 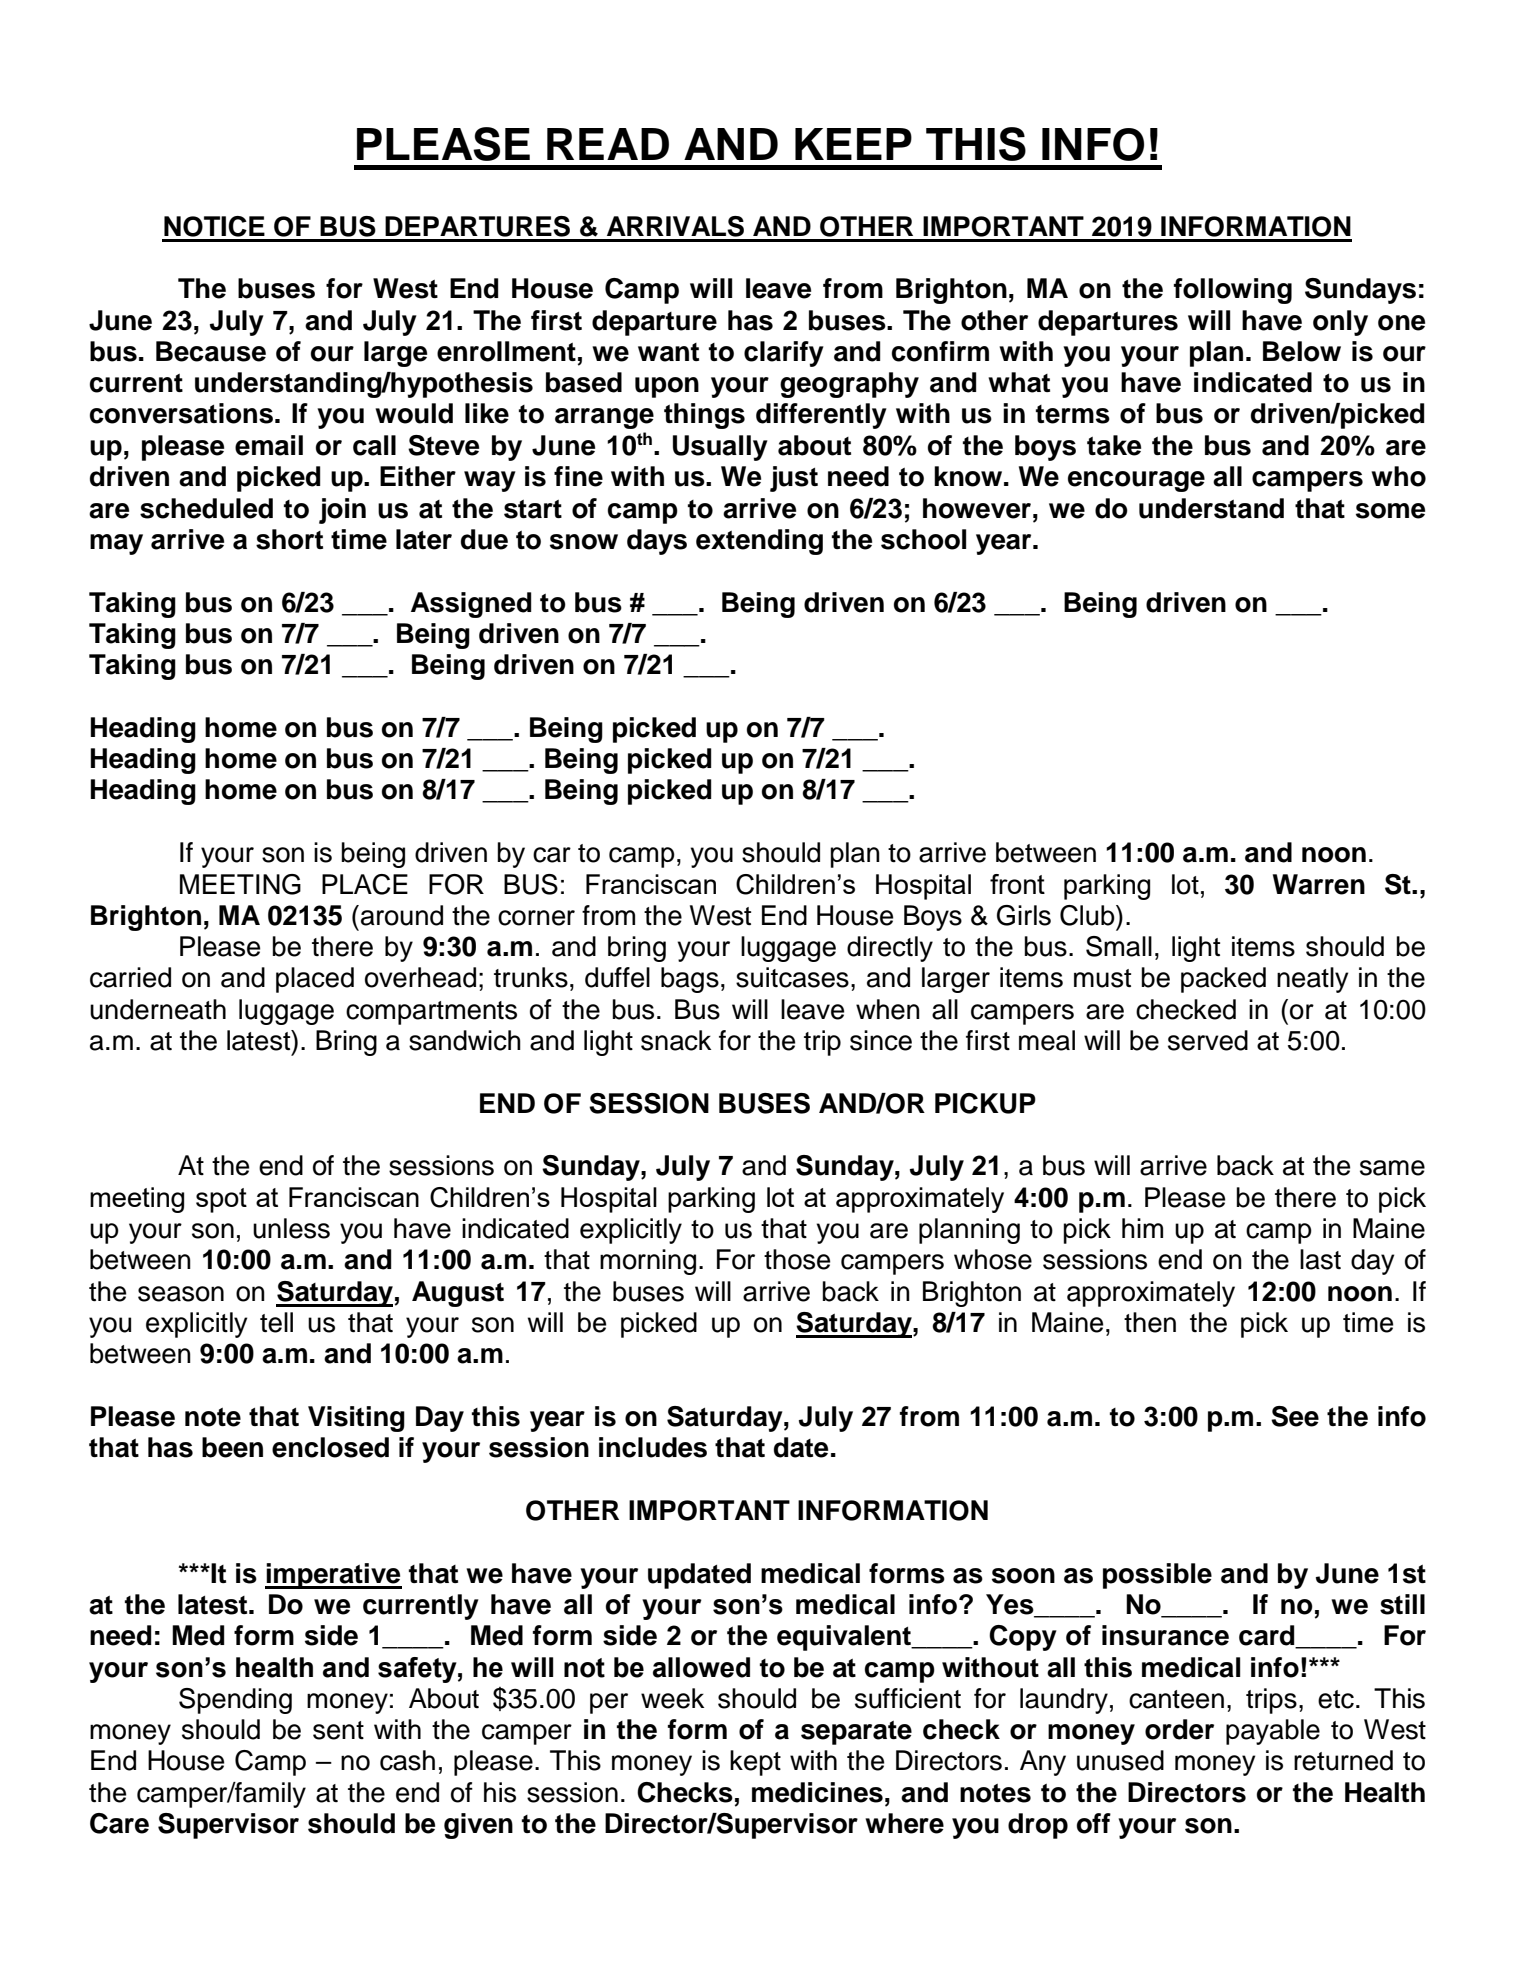 What do you see at coordinates (291, 1228) in the document?
I see `unless` at bounding box center [291, 1228].
